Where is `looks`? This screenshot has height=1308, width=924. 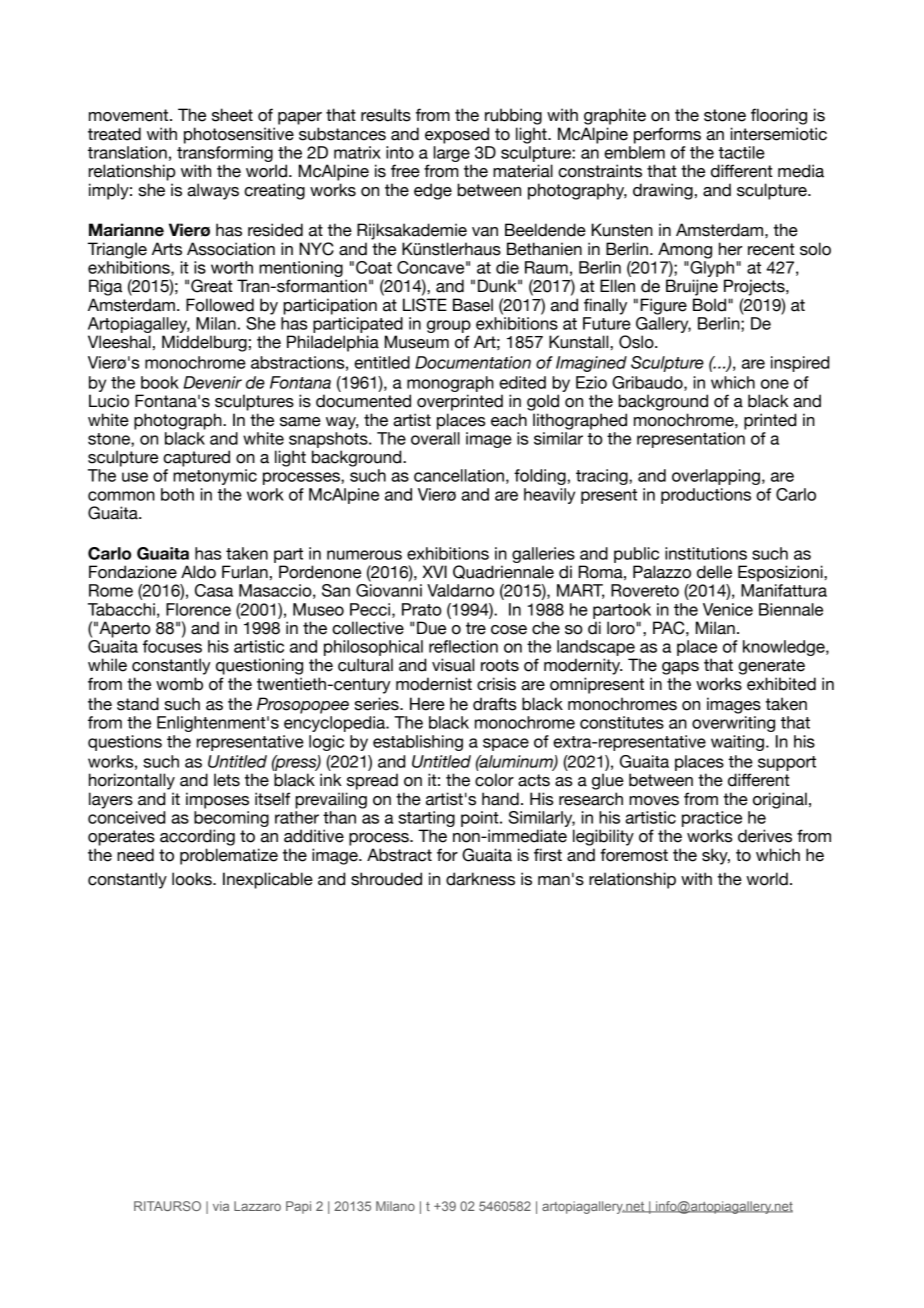
looks is located at coordinates (193, 879).
